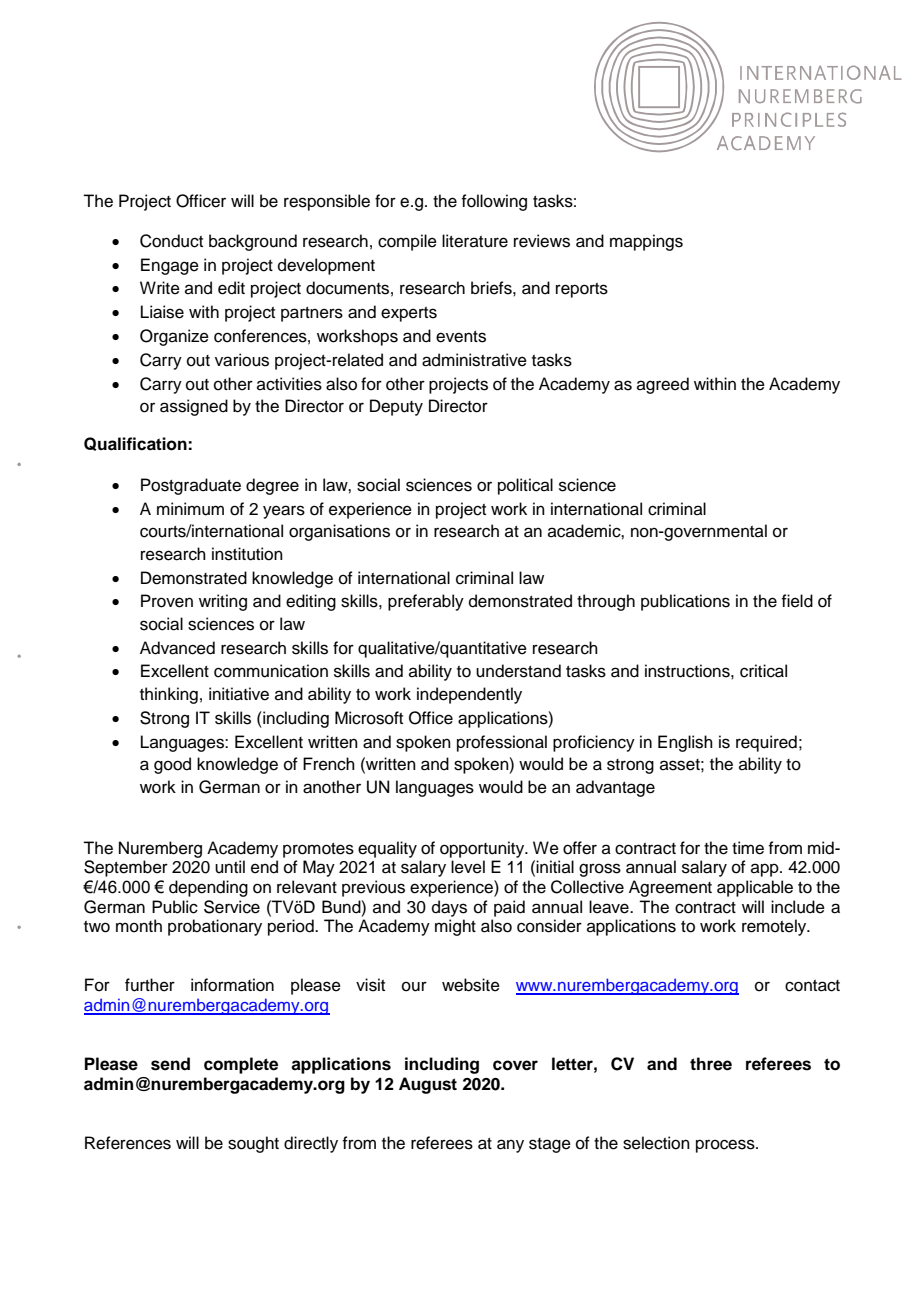 The height and width of the screenshot is (1309, 924). Describe the element at coordinates (525, 486) in the screenshot. I see `political` at that location.
